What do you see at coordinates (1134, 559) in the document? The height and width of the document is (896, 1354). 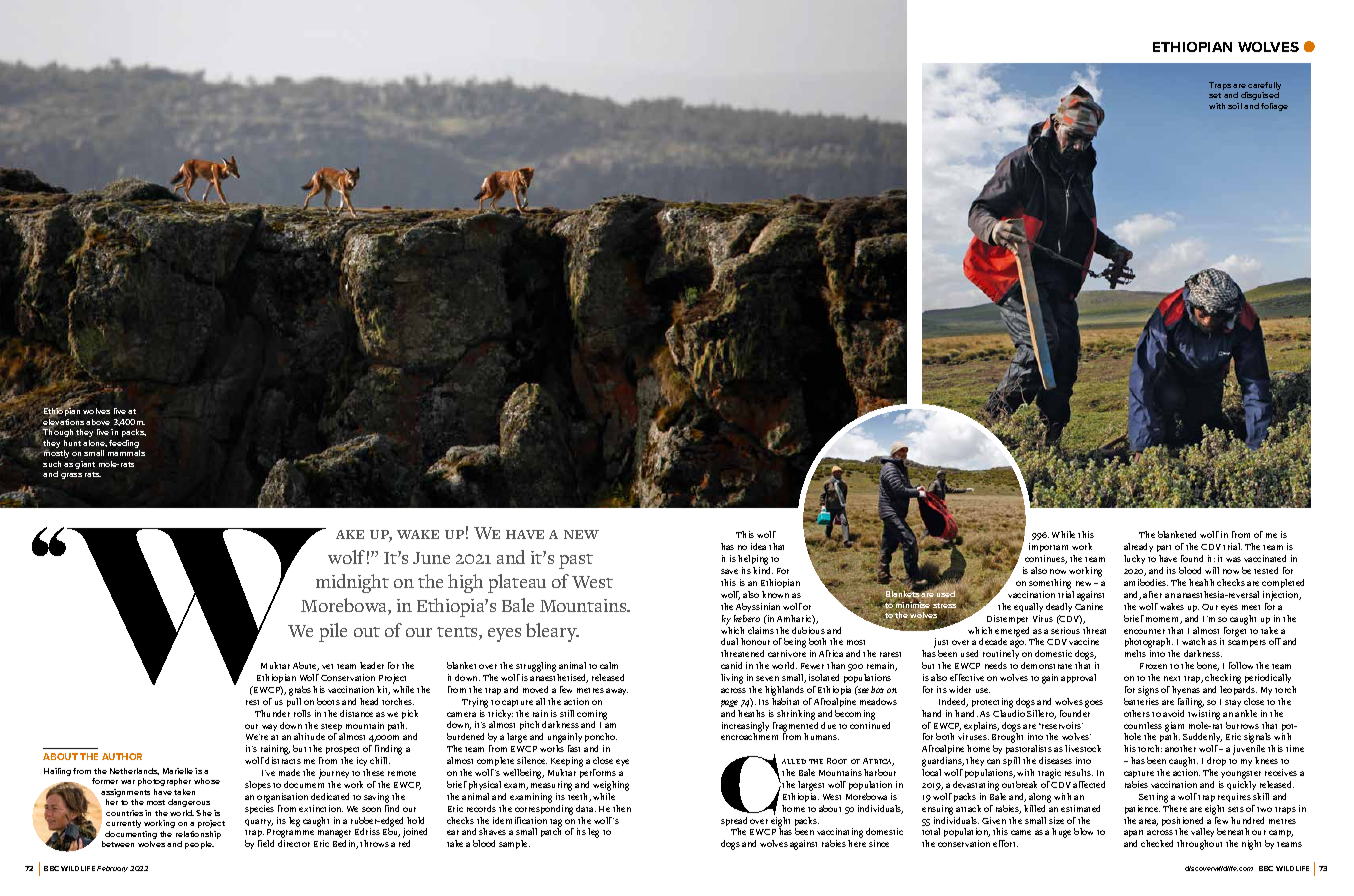 I see `lucky` at bounding box center [1134, 559].
